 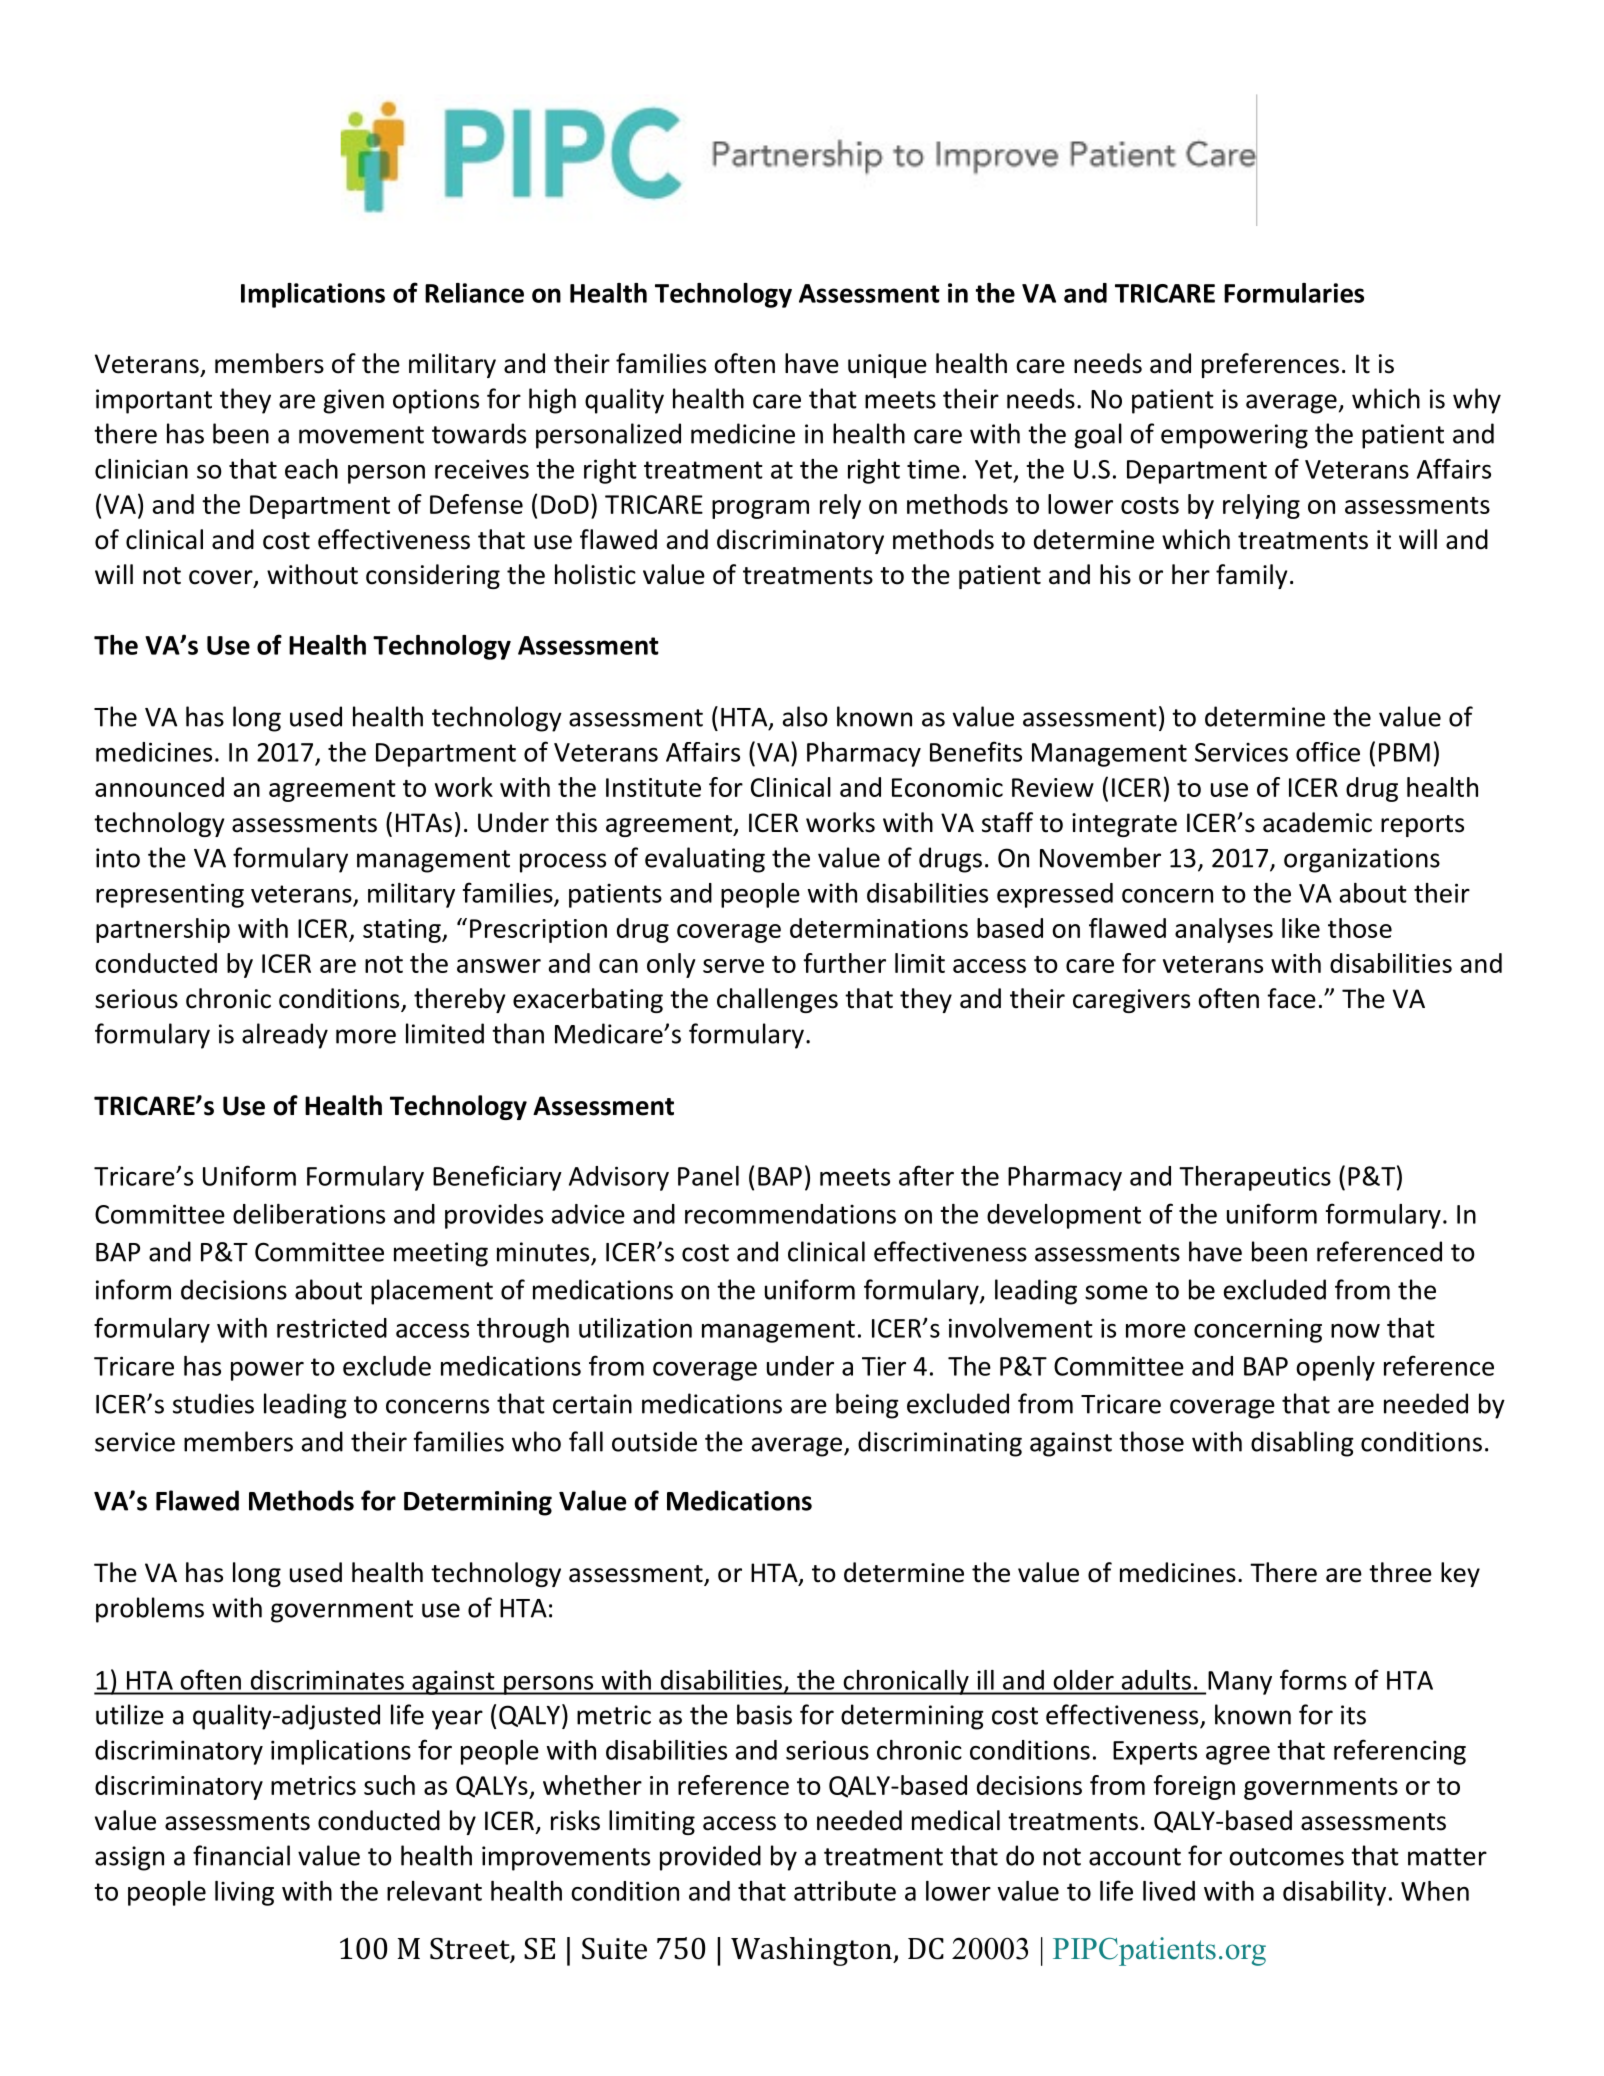 What do you see at coordinates (1477, 401) in the screenshot?
I see `why` at bounding box center [1477, 401].
